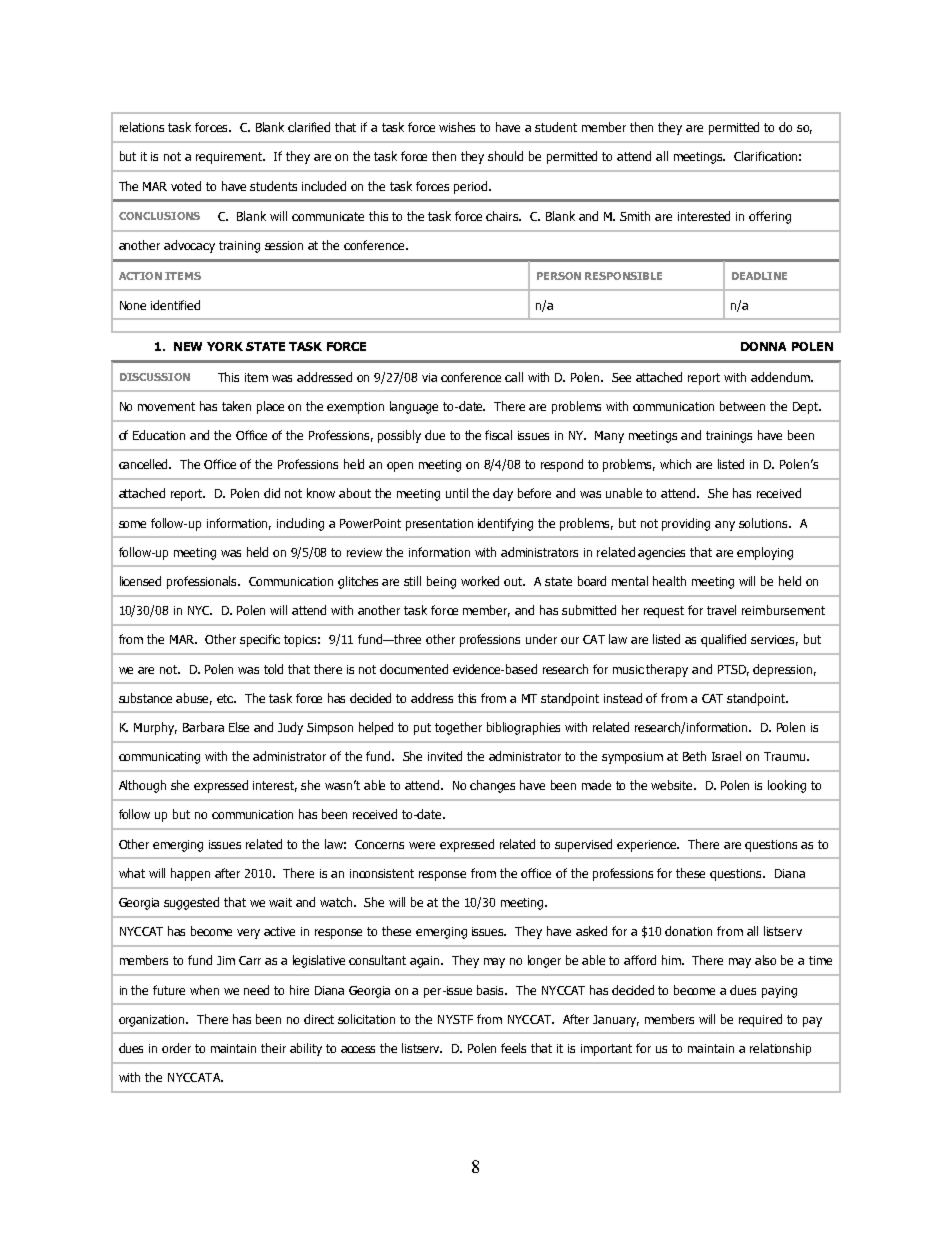 The image size is (952, 1233). Describe the element at coordinates (203, 727) in the document. I see `Barbara` at that location.
